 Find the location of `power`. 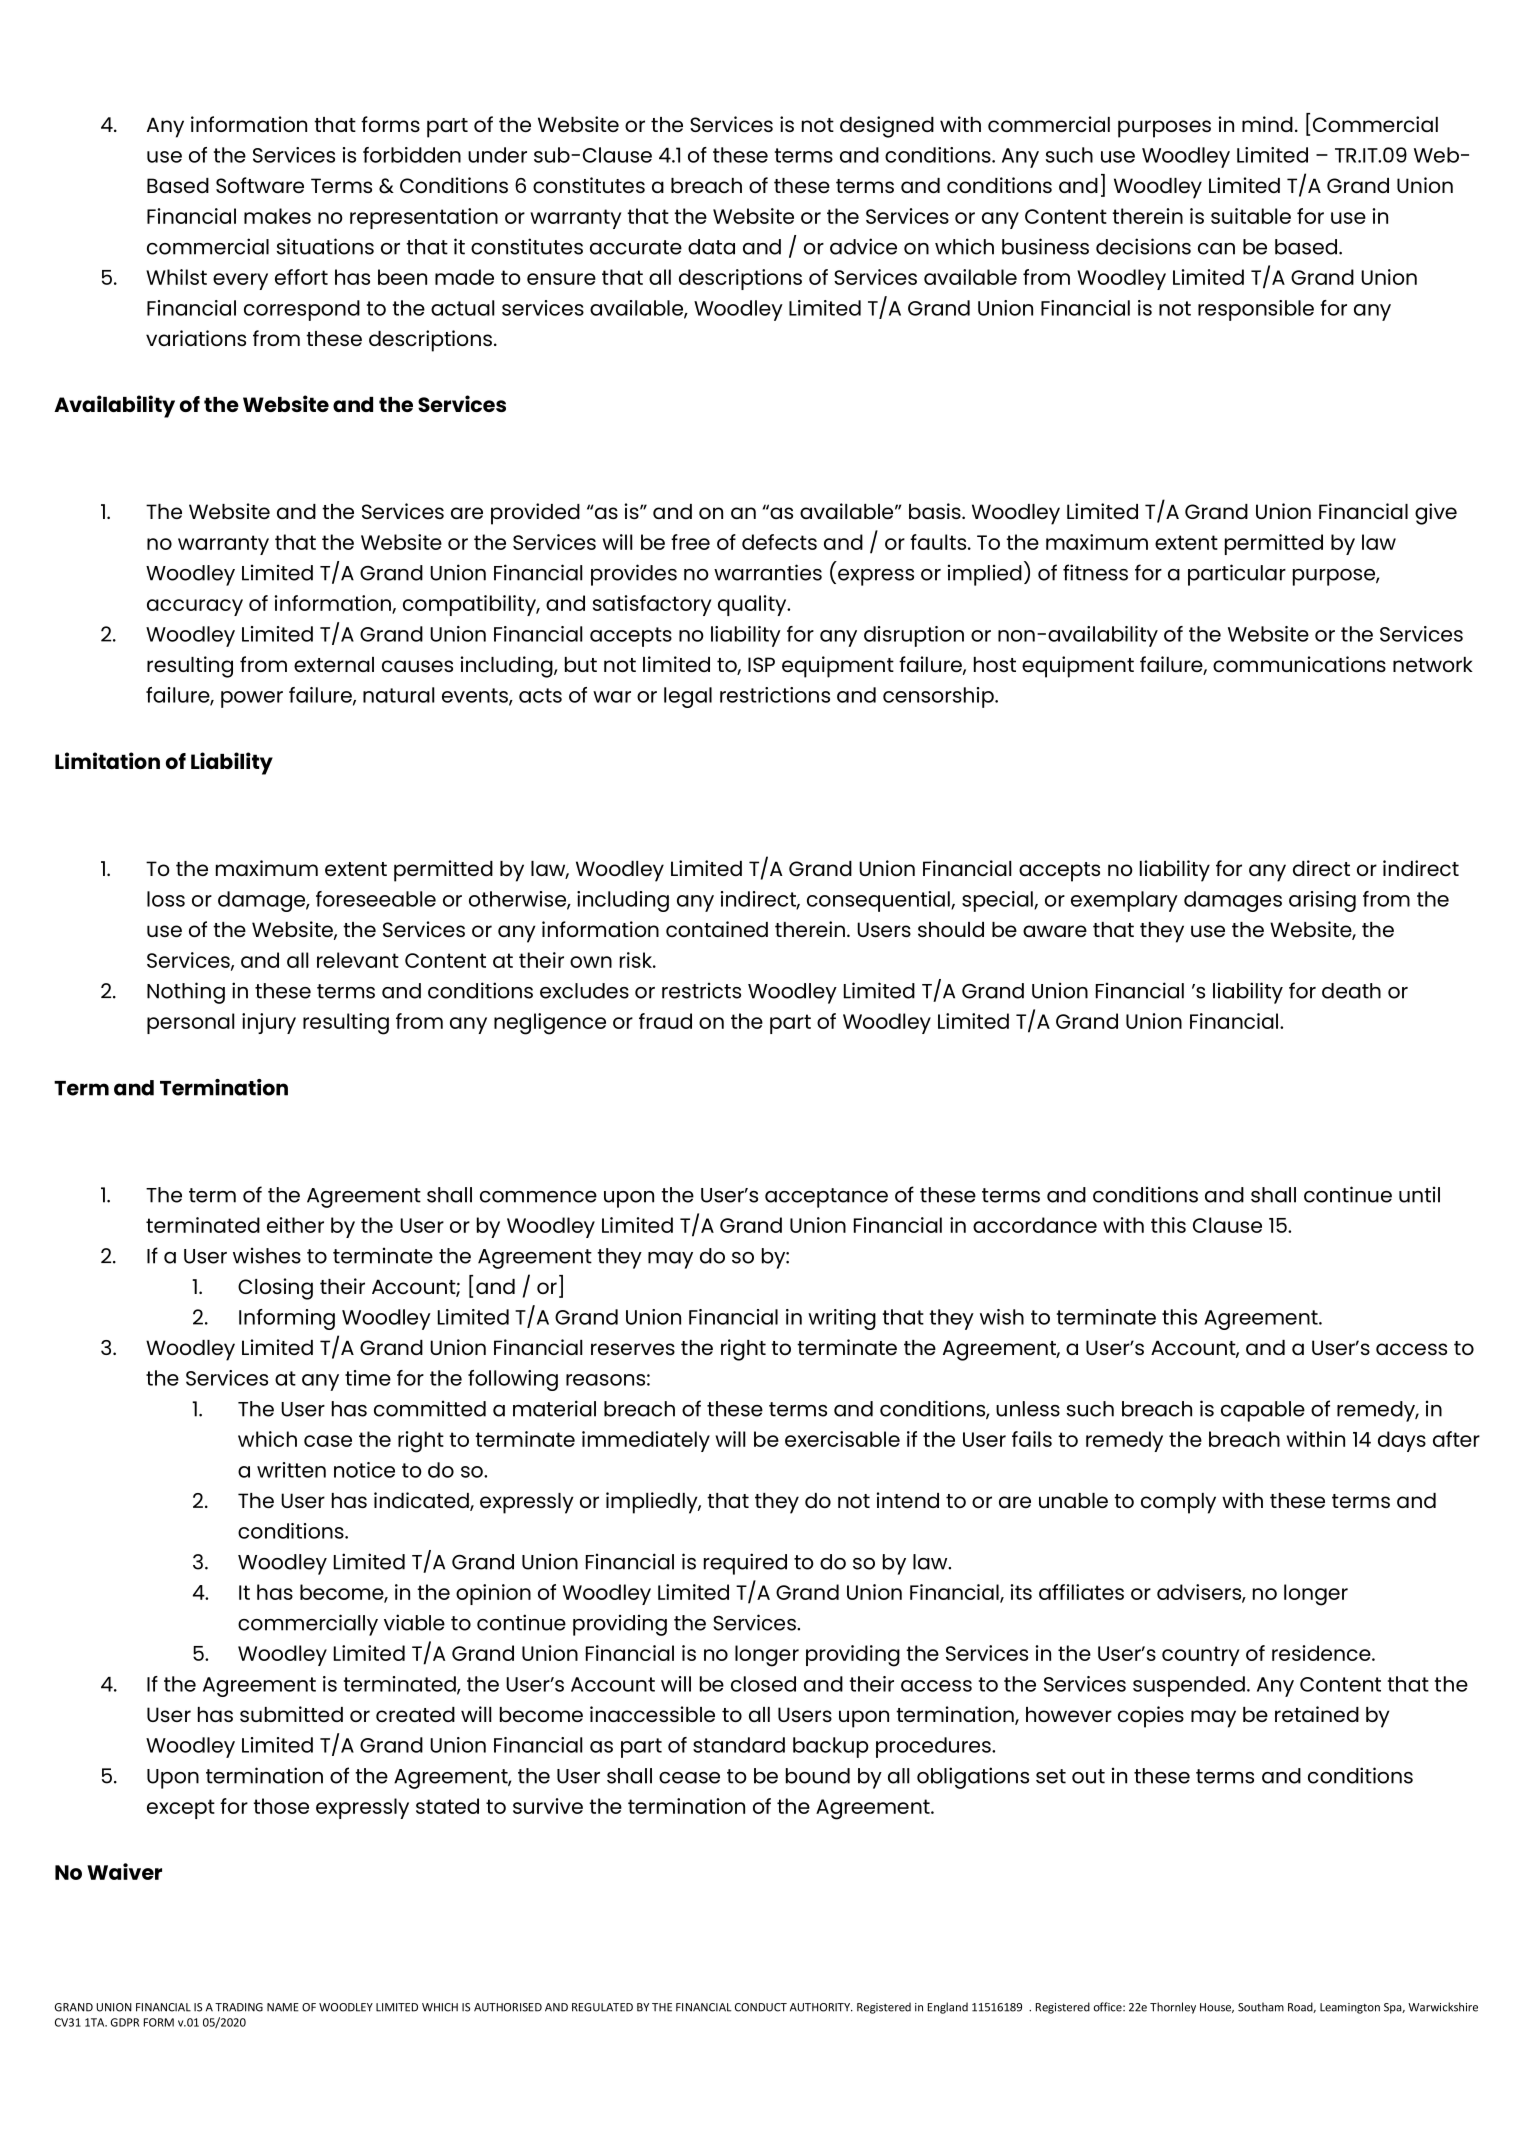

power is located at coordinates (252, 699).
